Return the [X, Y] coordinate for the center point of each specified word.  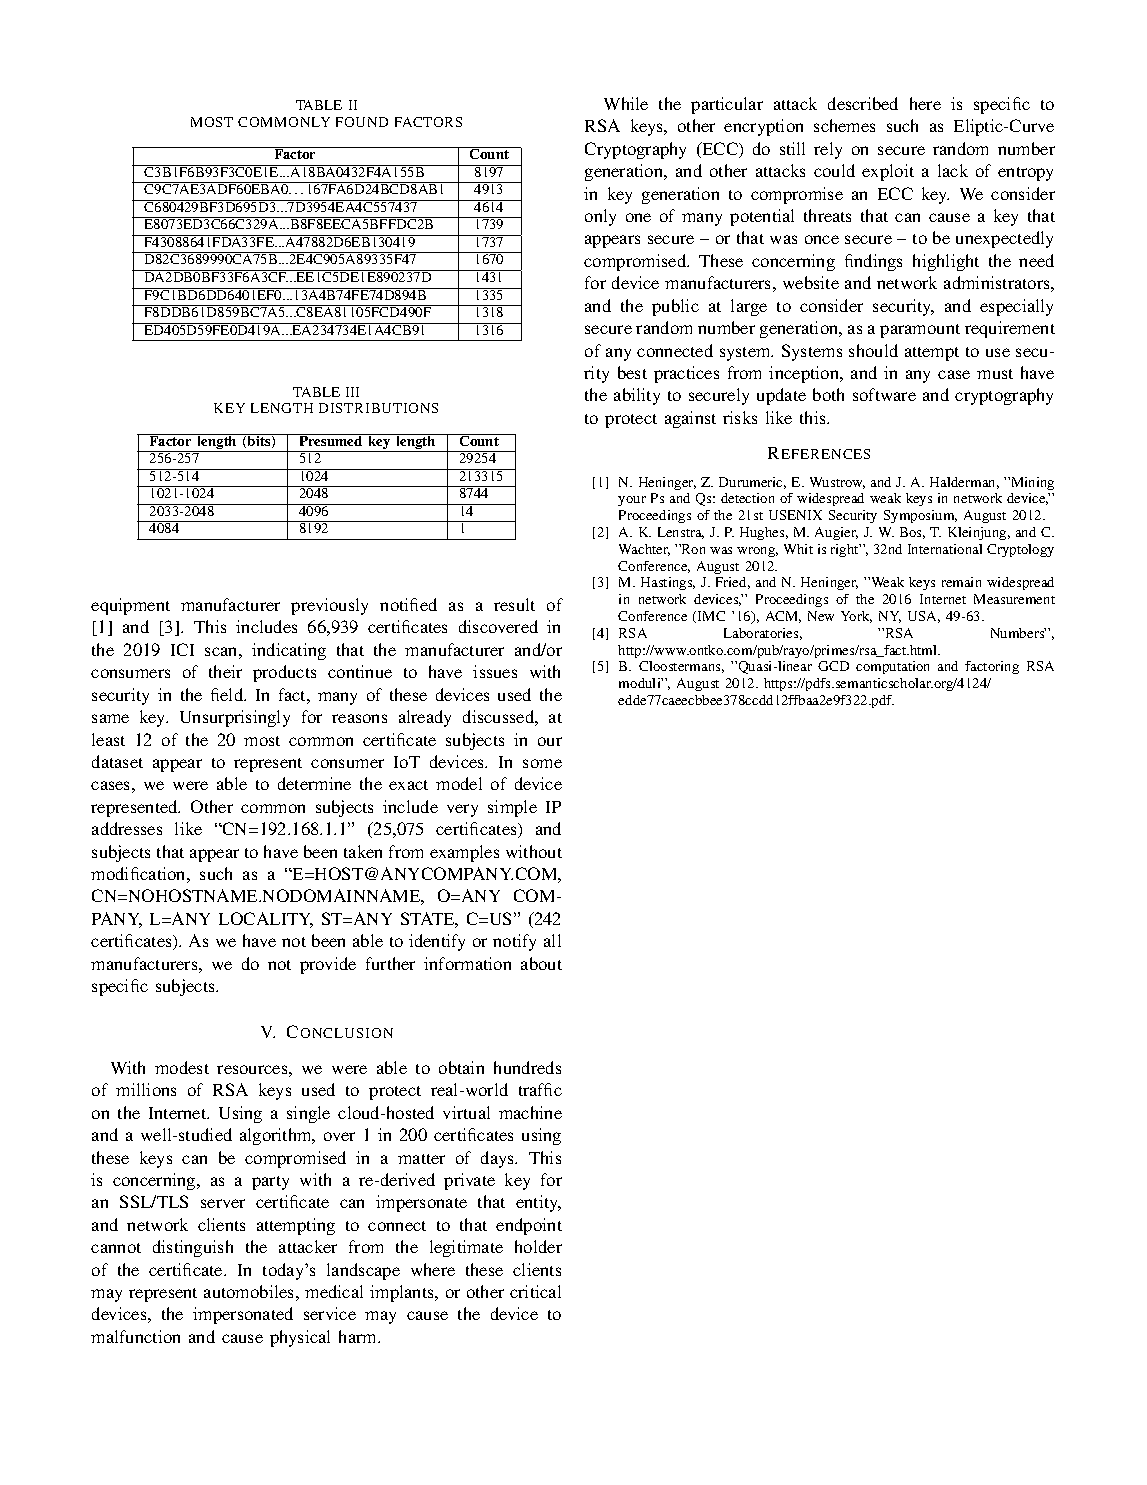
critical [535, 1291]
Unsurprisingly [235, 718]
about [541, 963]
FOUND [362, 122]
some [542, 763]
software [884, 394]
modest [182, 1067]
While [626, 103]
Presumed [331, 440]
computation [892, 667]
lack [953, 170]
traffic [540, 1089]
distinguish [193, 1248]
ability [637, 396]
